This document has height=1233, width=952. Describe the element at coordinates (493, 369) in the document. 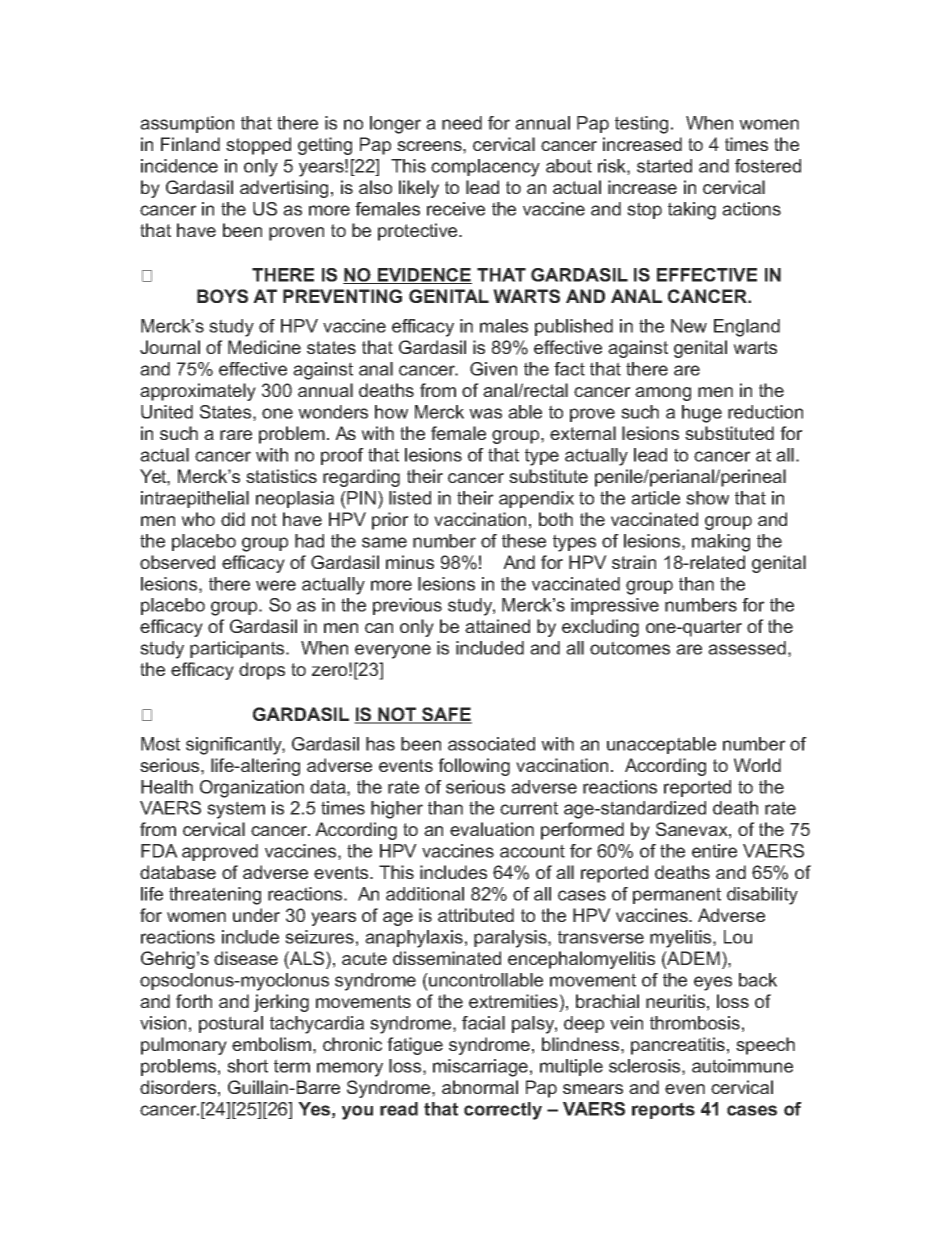

I see `Given` at that location.
